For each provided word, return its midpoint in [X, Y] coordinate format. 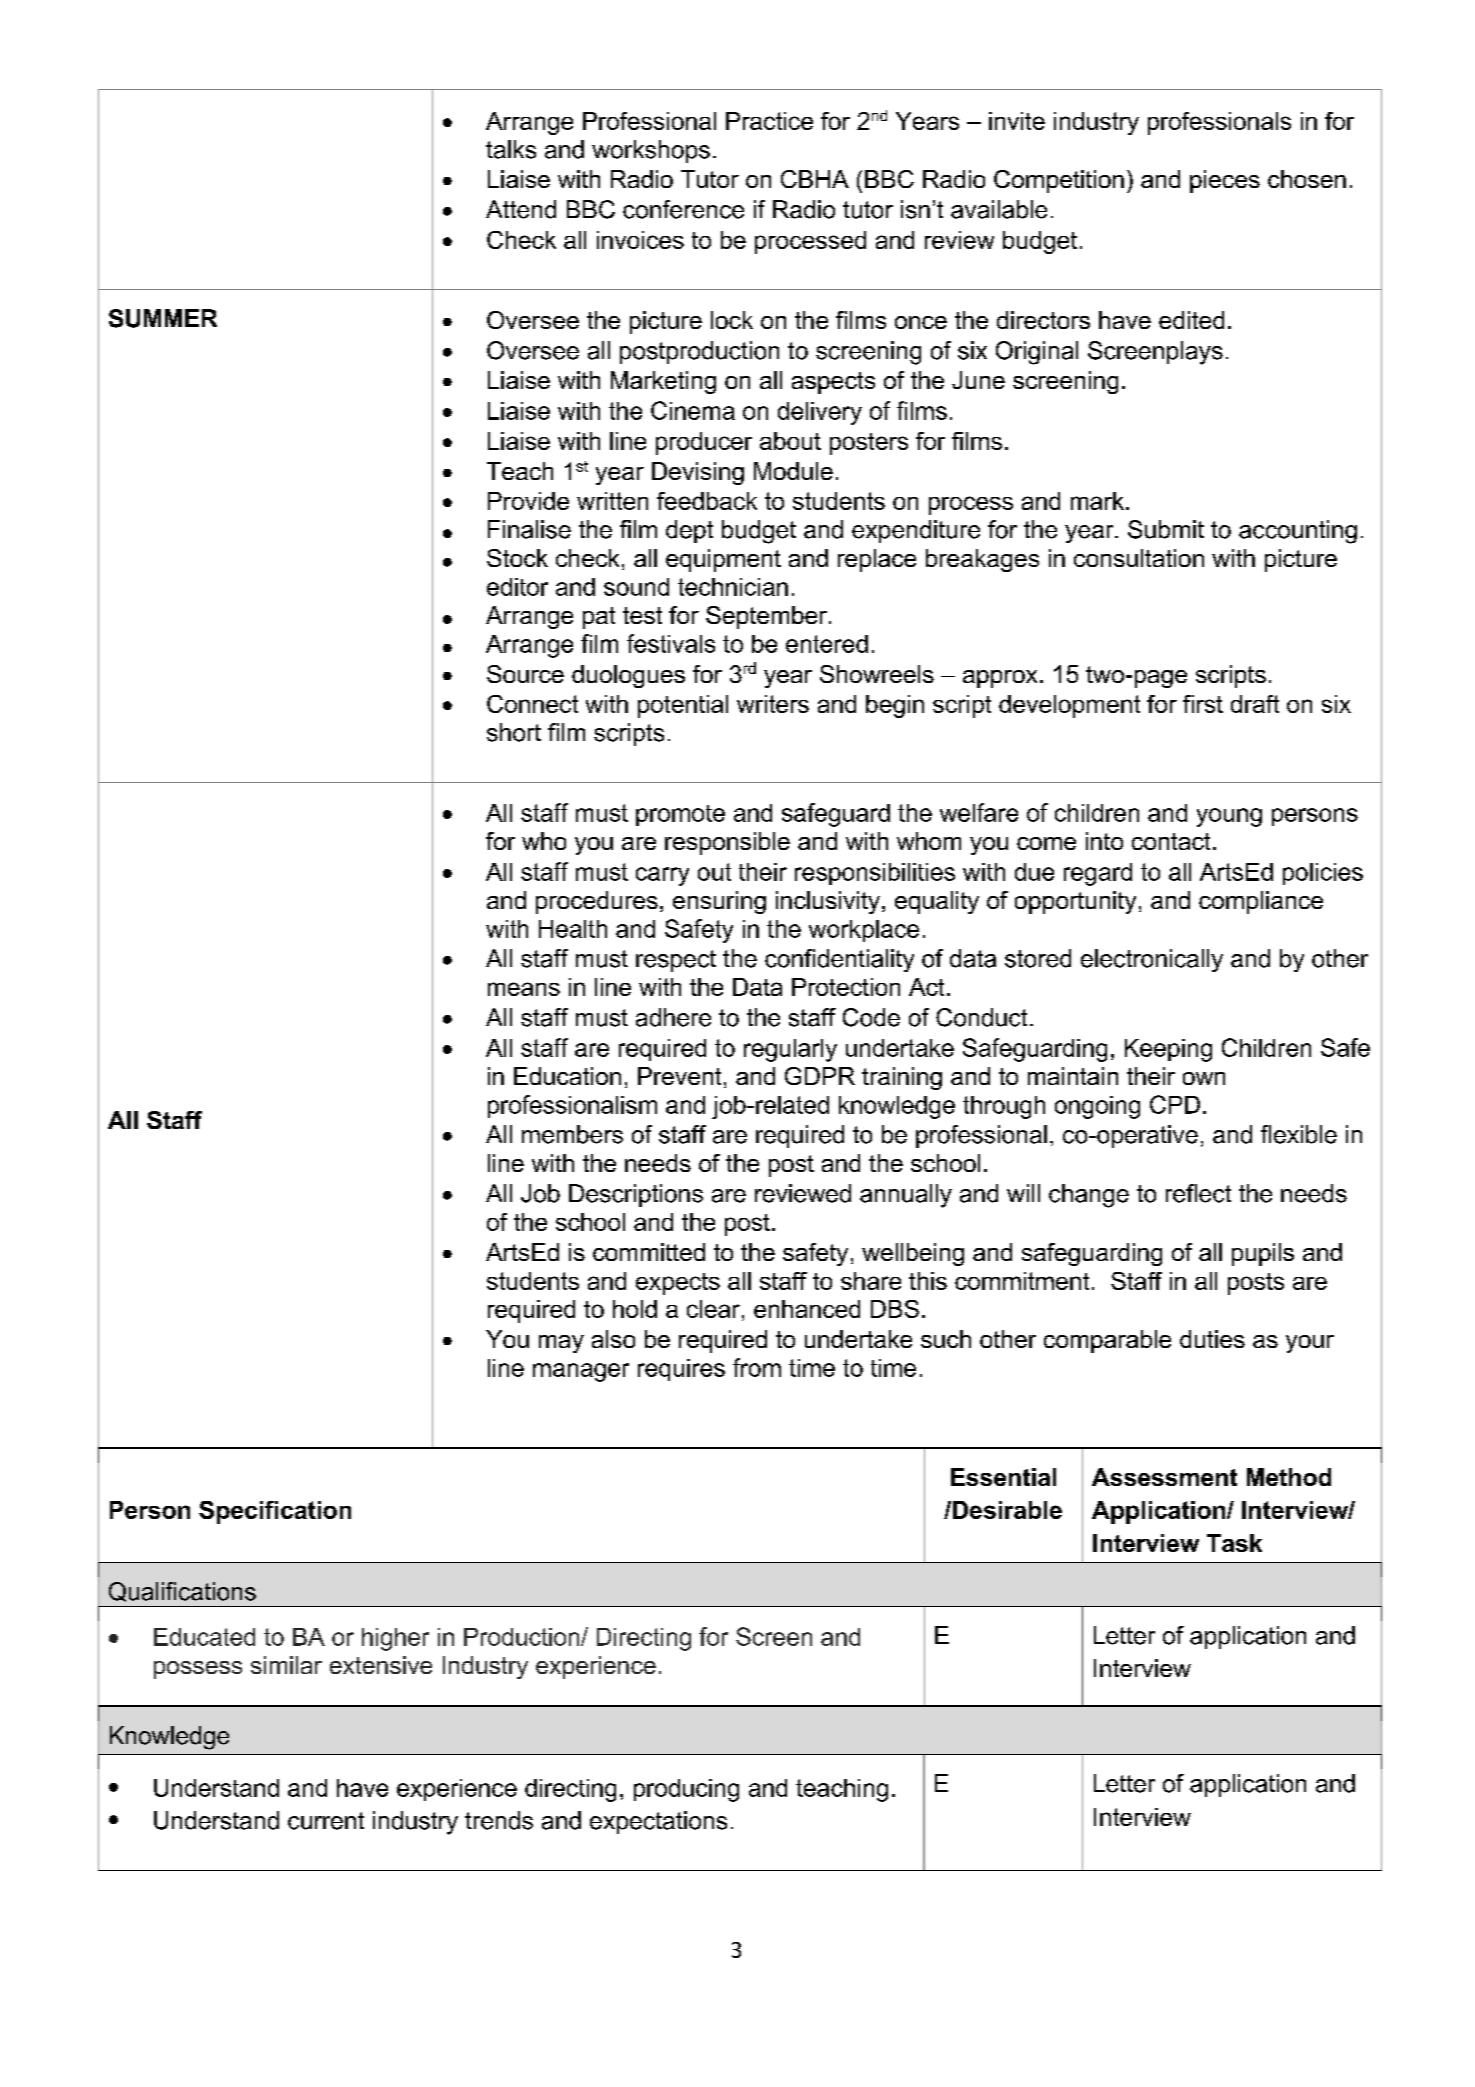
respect [676, 961]
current [326, 1821]
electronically [1152, 960]
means [524, 989]
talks [511, 149]
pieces [1225, 181]
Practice [769, 121]
